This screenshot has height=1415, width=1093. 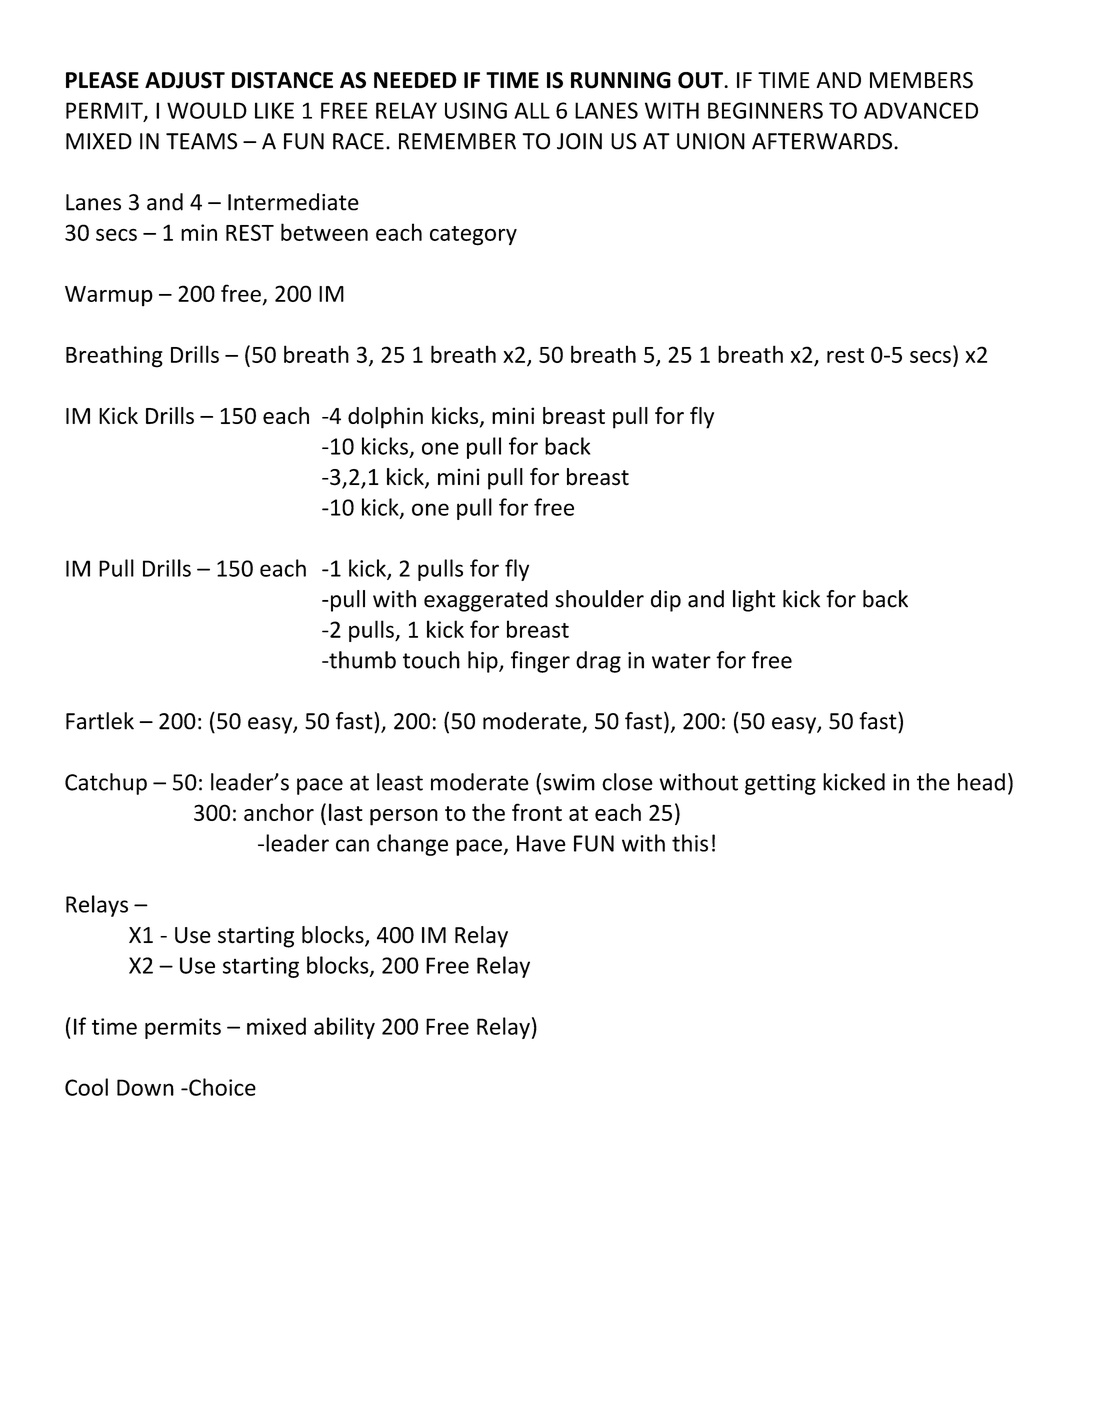 I want to click on light, so click(x=754, y=601).
